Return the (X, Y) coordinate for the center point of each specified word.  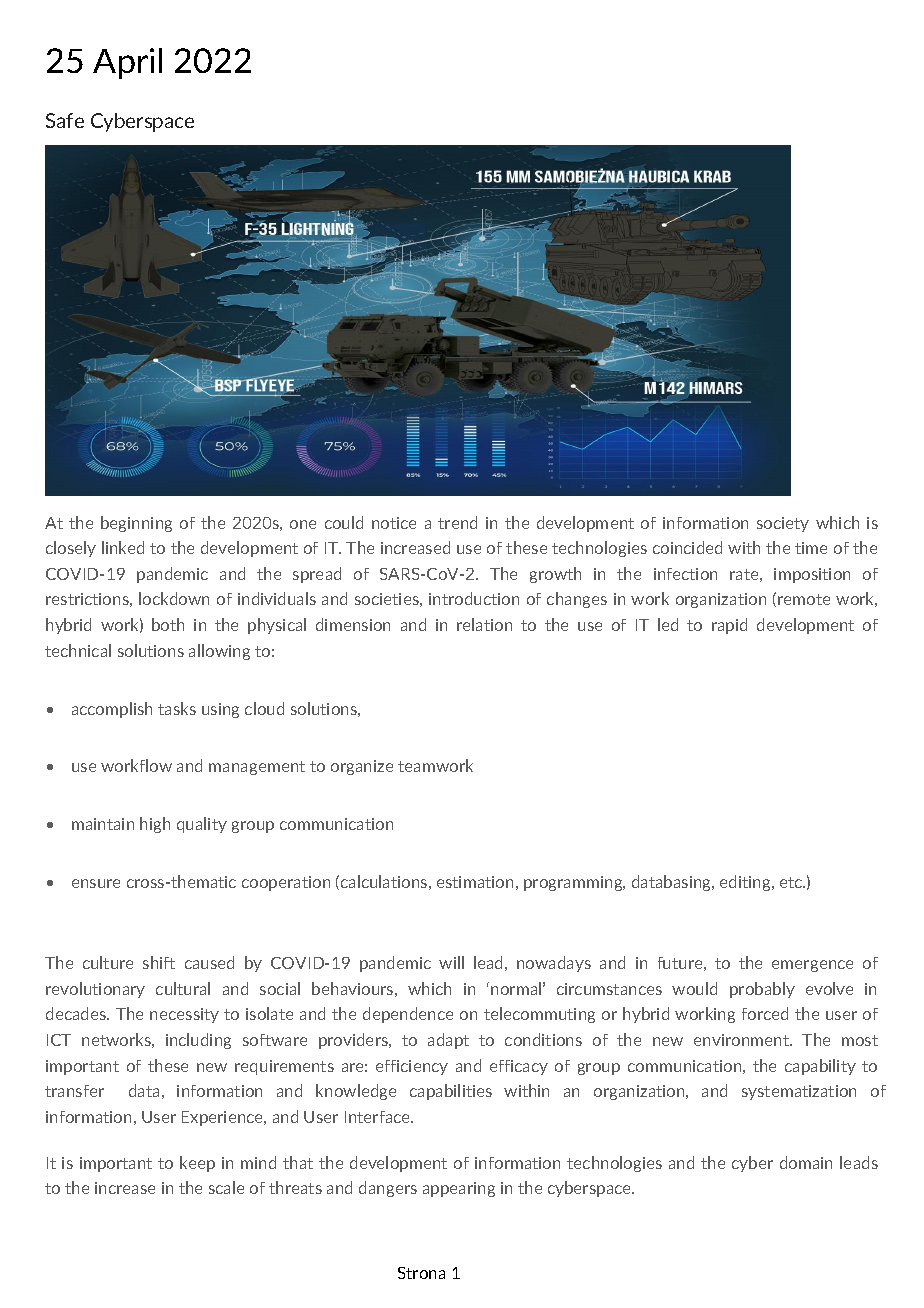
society (783, 524)
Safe (65, 120)
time (811, 548)
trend (457, 522)
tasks (177, 708)
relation (484, 624)
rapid (729, 626)
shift (159, 962)
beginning (136, 524)
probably (762, 990)
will (451, 962)
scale (226, 1187)
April (127, 63)
